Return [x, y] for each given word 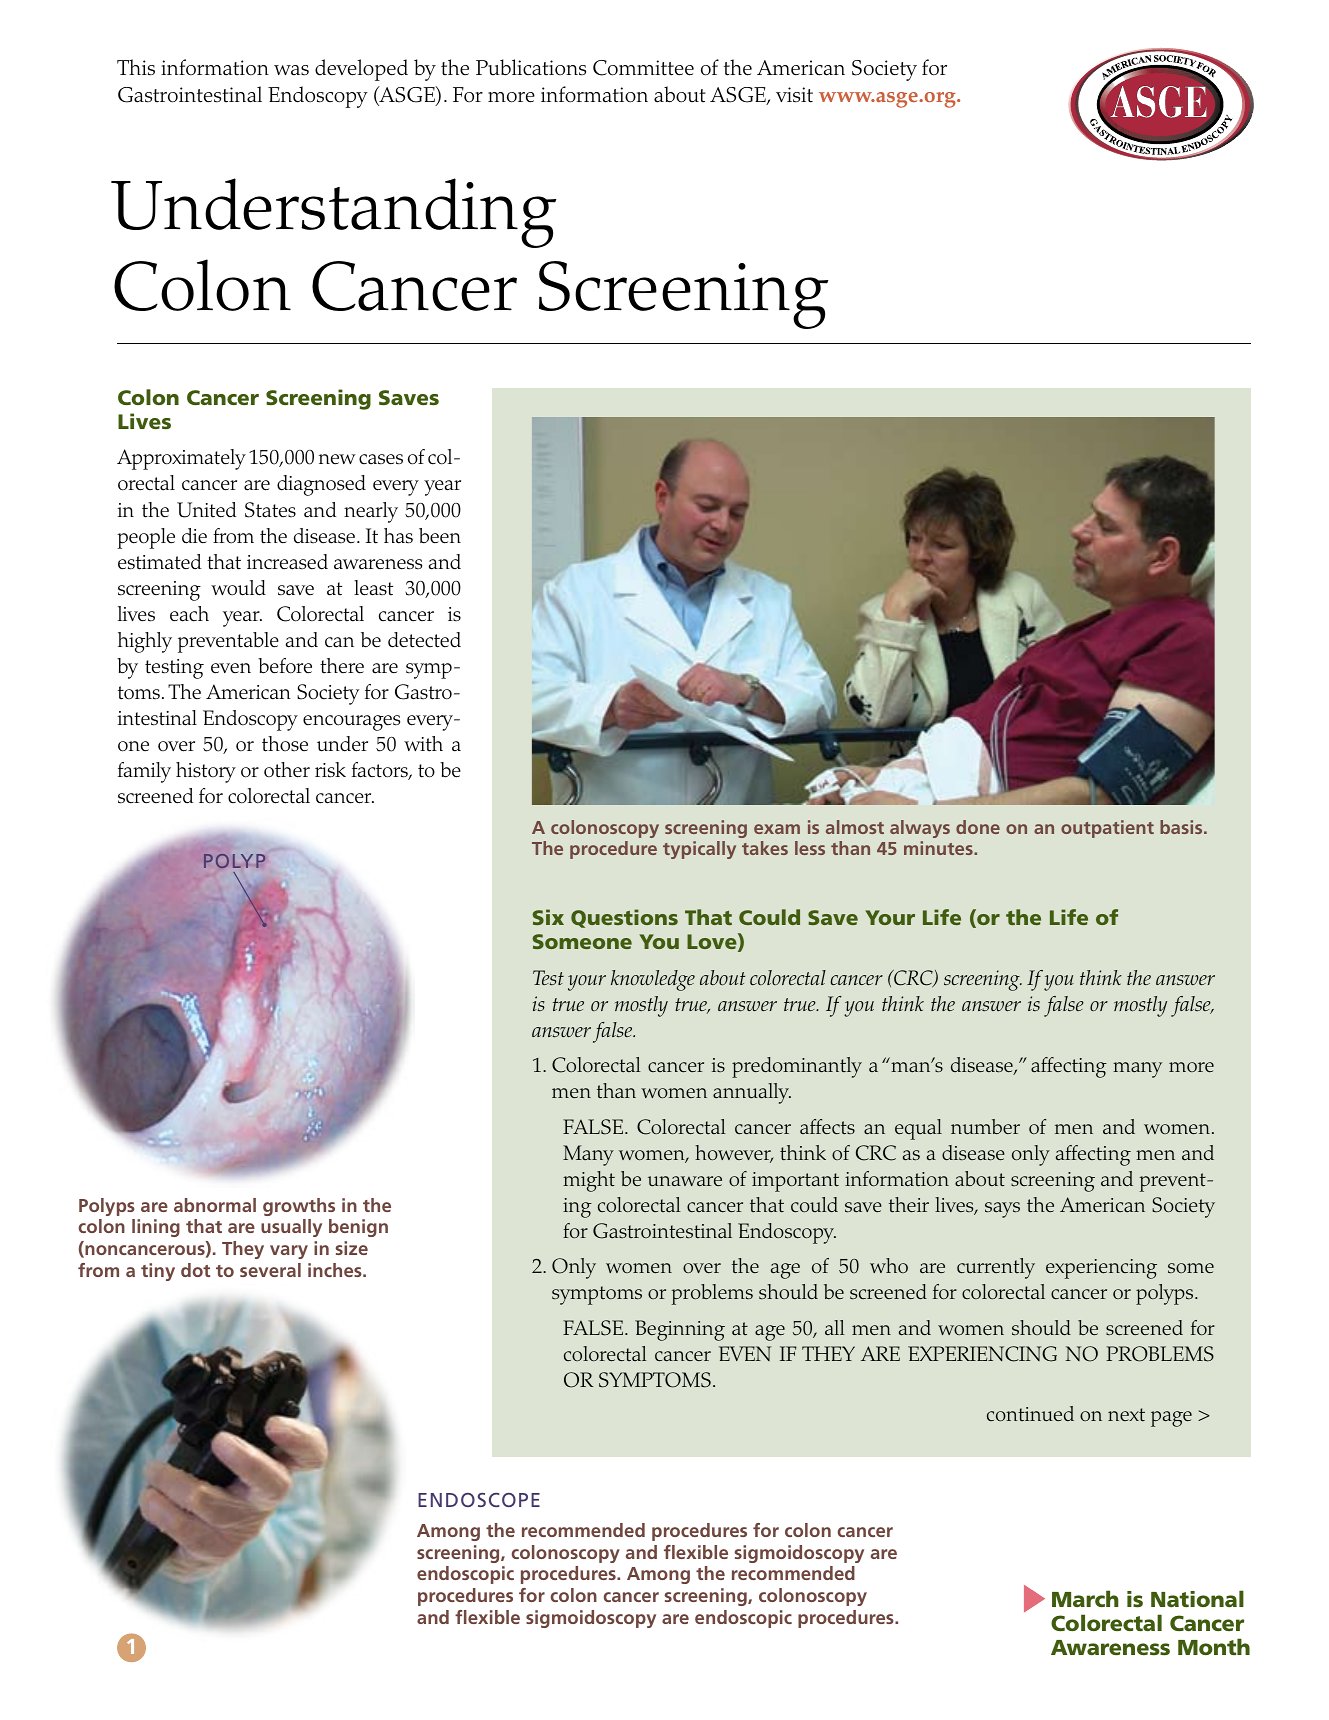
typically [699, 850]
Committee [643, 68]
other [287, 770]
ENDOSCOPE [479, 1500]
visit [794, 95]
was [291, 70]
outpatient [1107, 829]
